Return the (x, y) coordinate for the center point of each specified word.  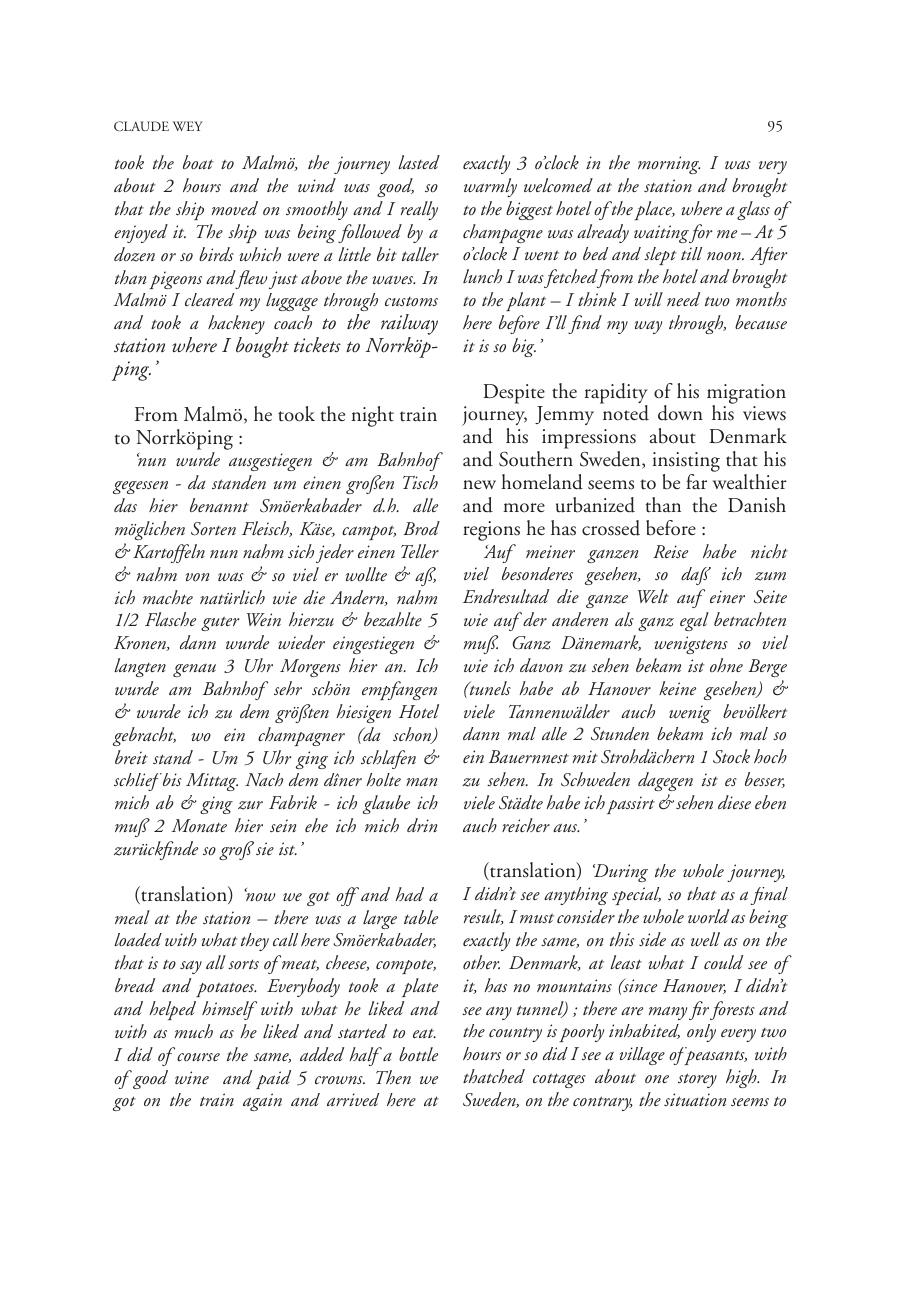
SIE (265, 848)
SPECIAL (636, 896)
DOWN (680, 413)
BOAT (198, 162)
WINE (192, 1077)
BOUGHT (262, 347)
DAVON (541, 665)
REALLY (419, 210)
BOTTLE (418, 1054)
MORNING (669, 165)
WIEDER (301, 642)
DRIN (422, 825)
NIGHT (373, 416)
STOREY (697, 1080)
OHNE (726, 665)
